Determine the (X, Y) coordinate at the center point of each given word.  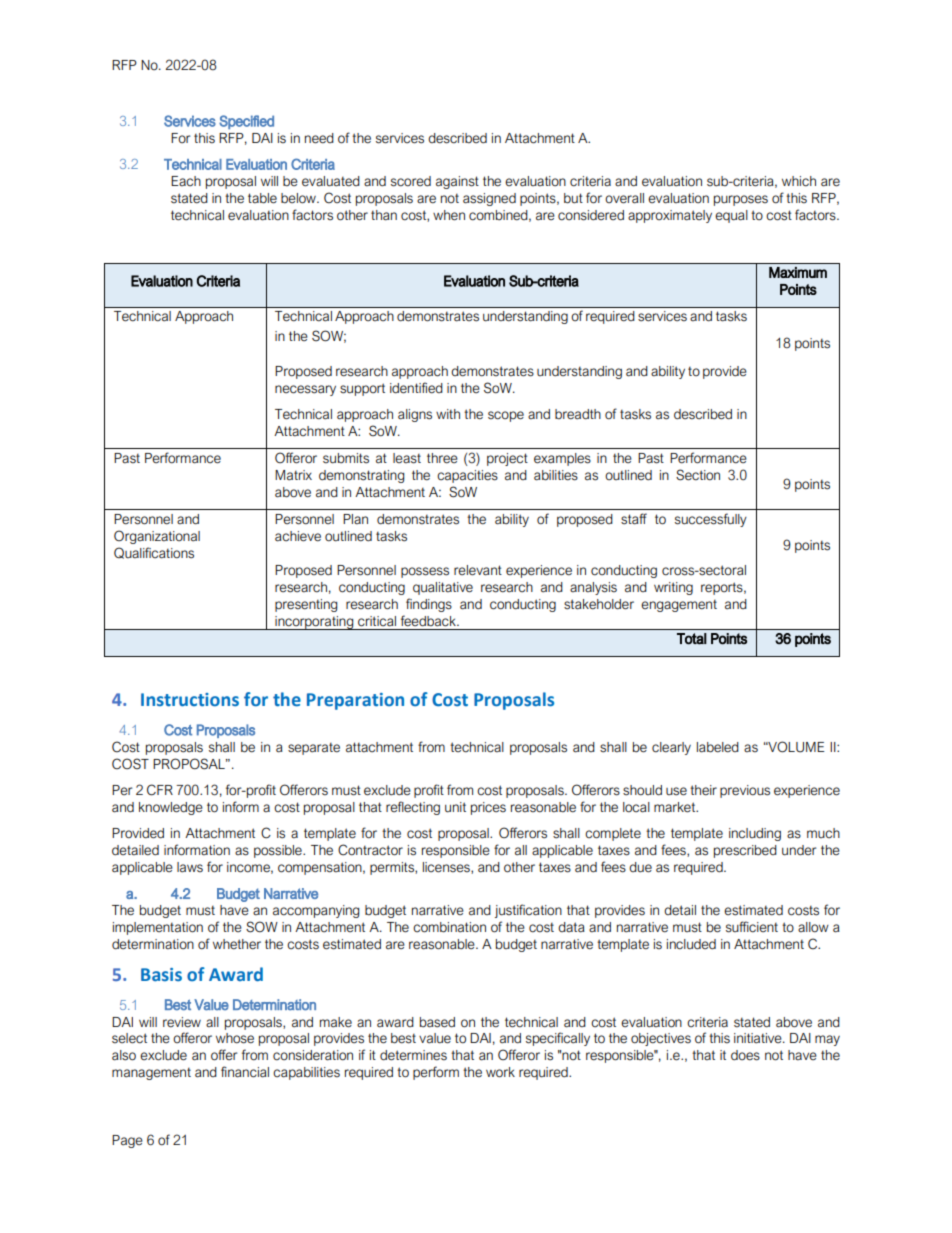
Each (186, 181)
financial (245, 1072)
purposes (741, 200)
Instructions (190, 700)
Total (692, 639)
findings (429, 605)
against (457, 182)
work (500, 1072)
